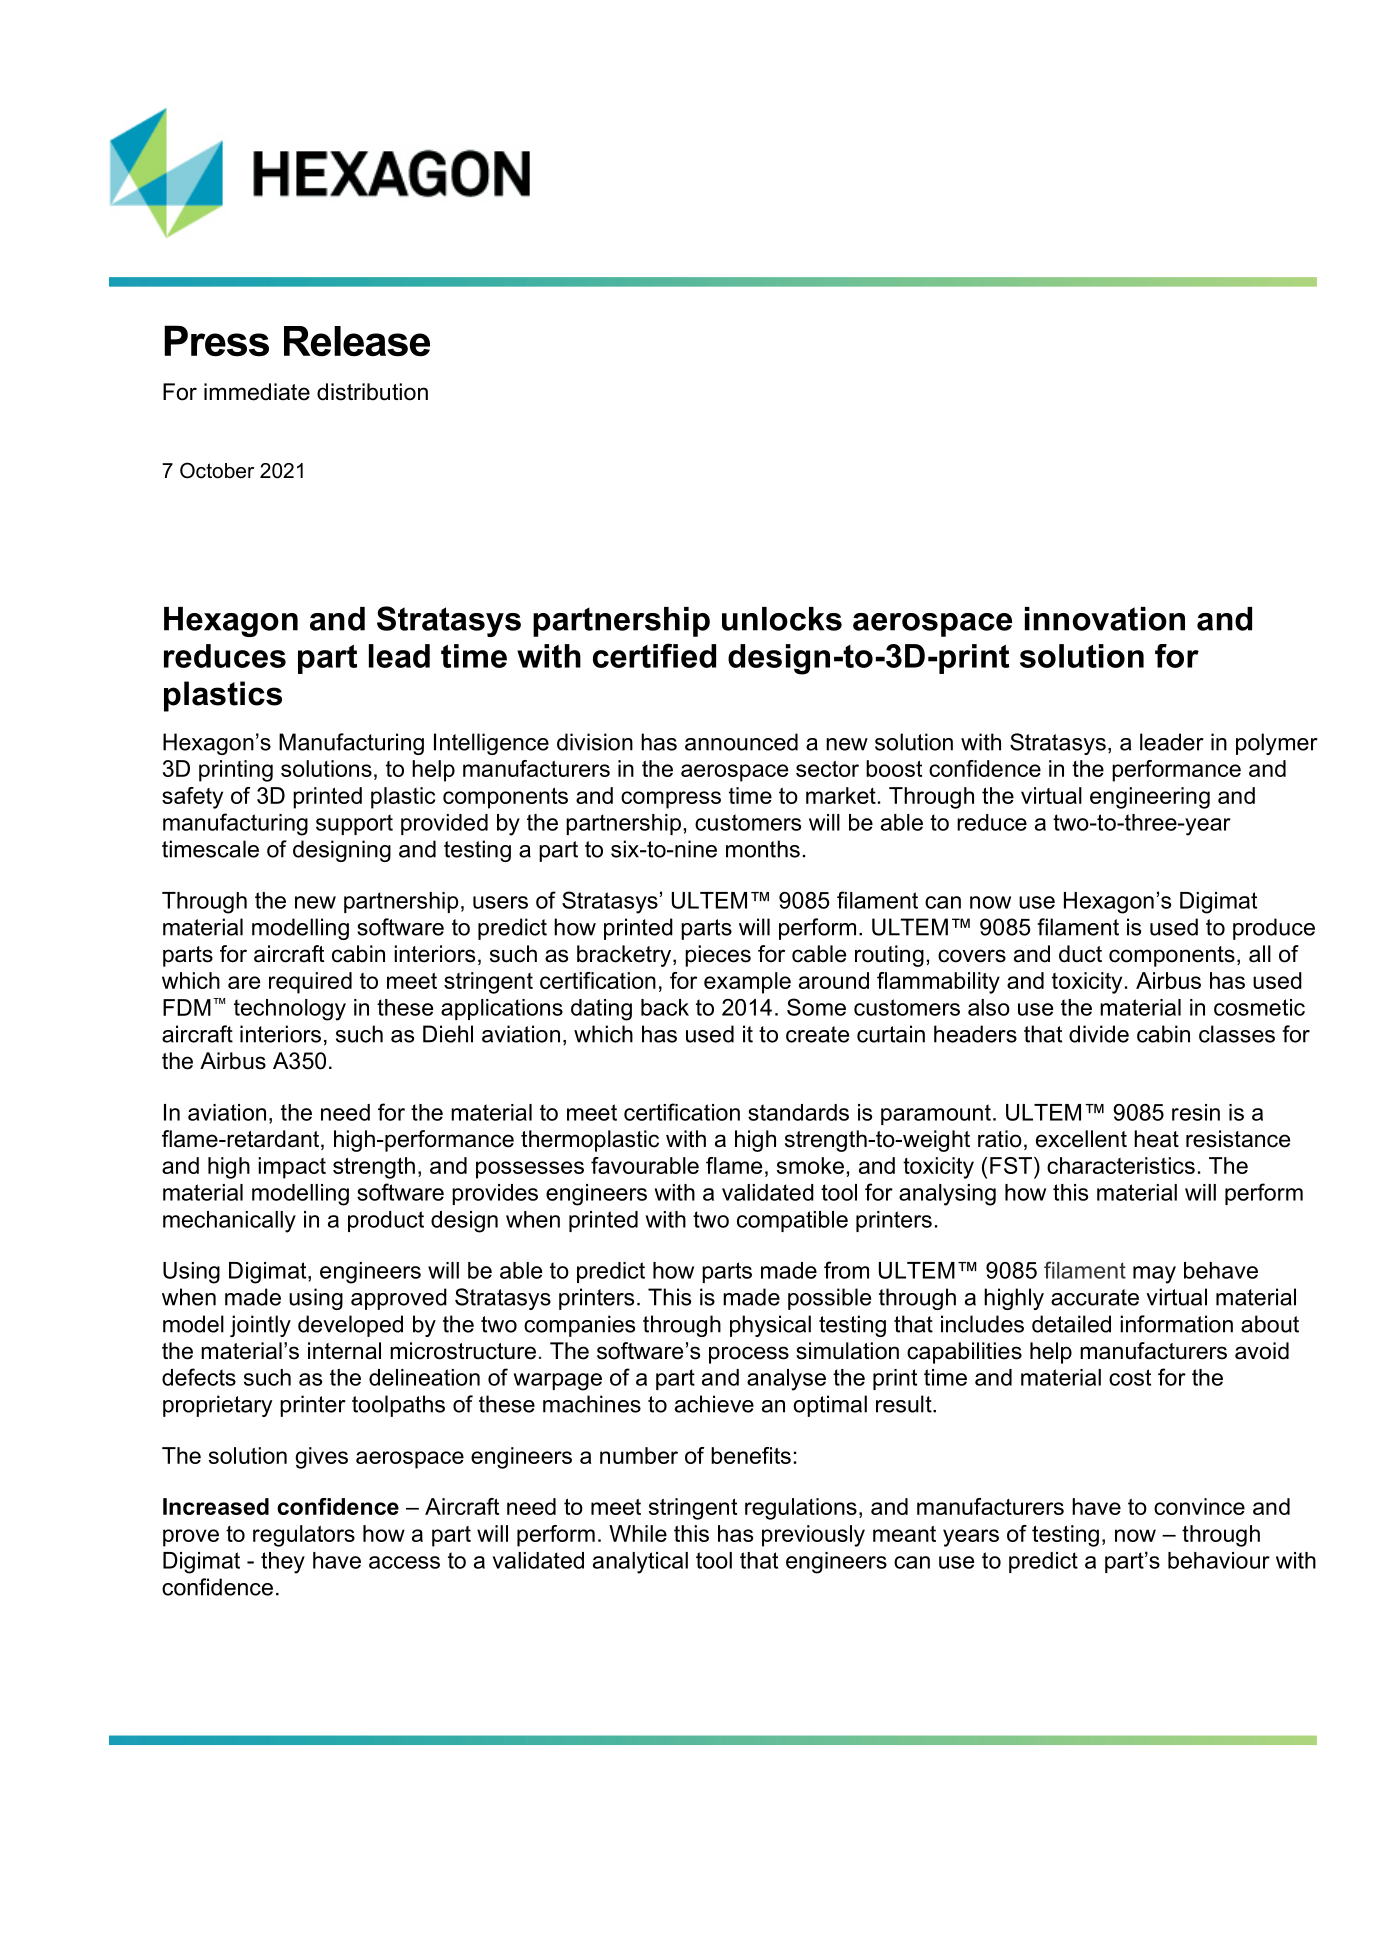 The width and height of the screenshot is (1386, 1960). I want to click on polymer, so click(1277, 744).
